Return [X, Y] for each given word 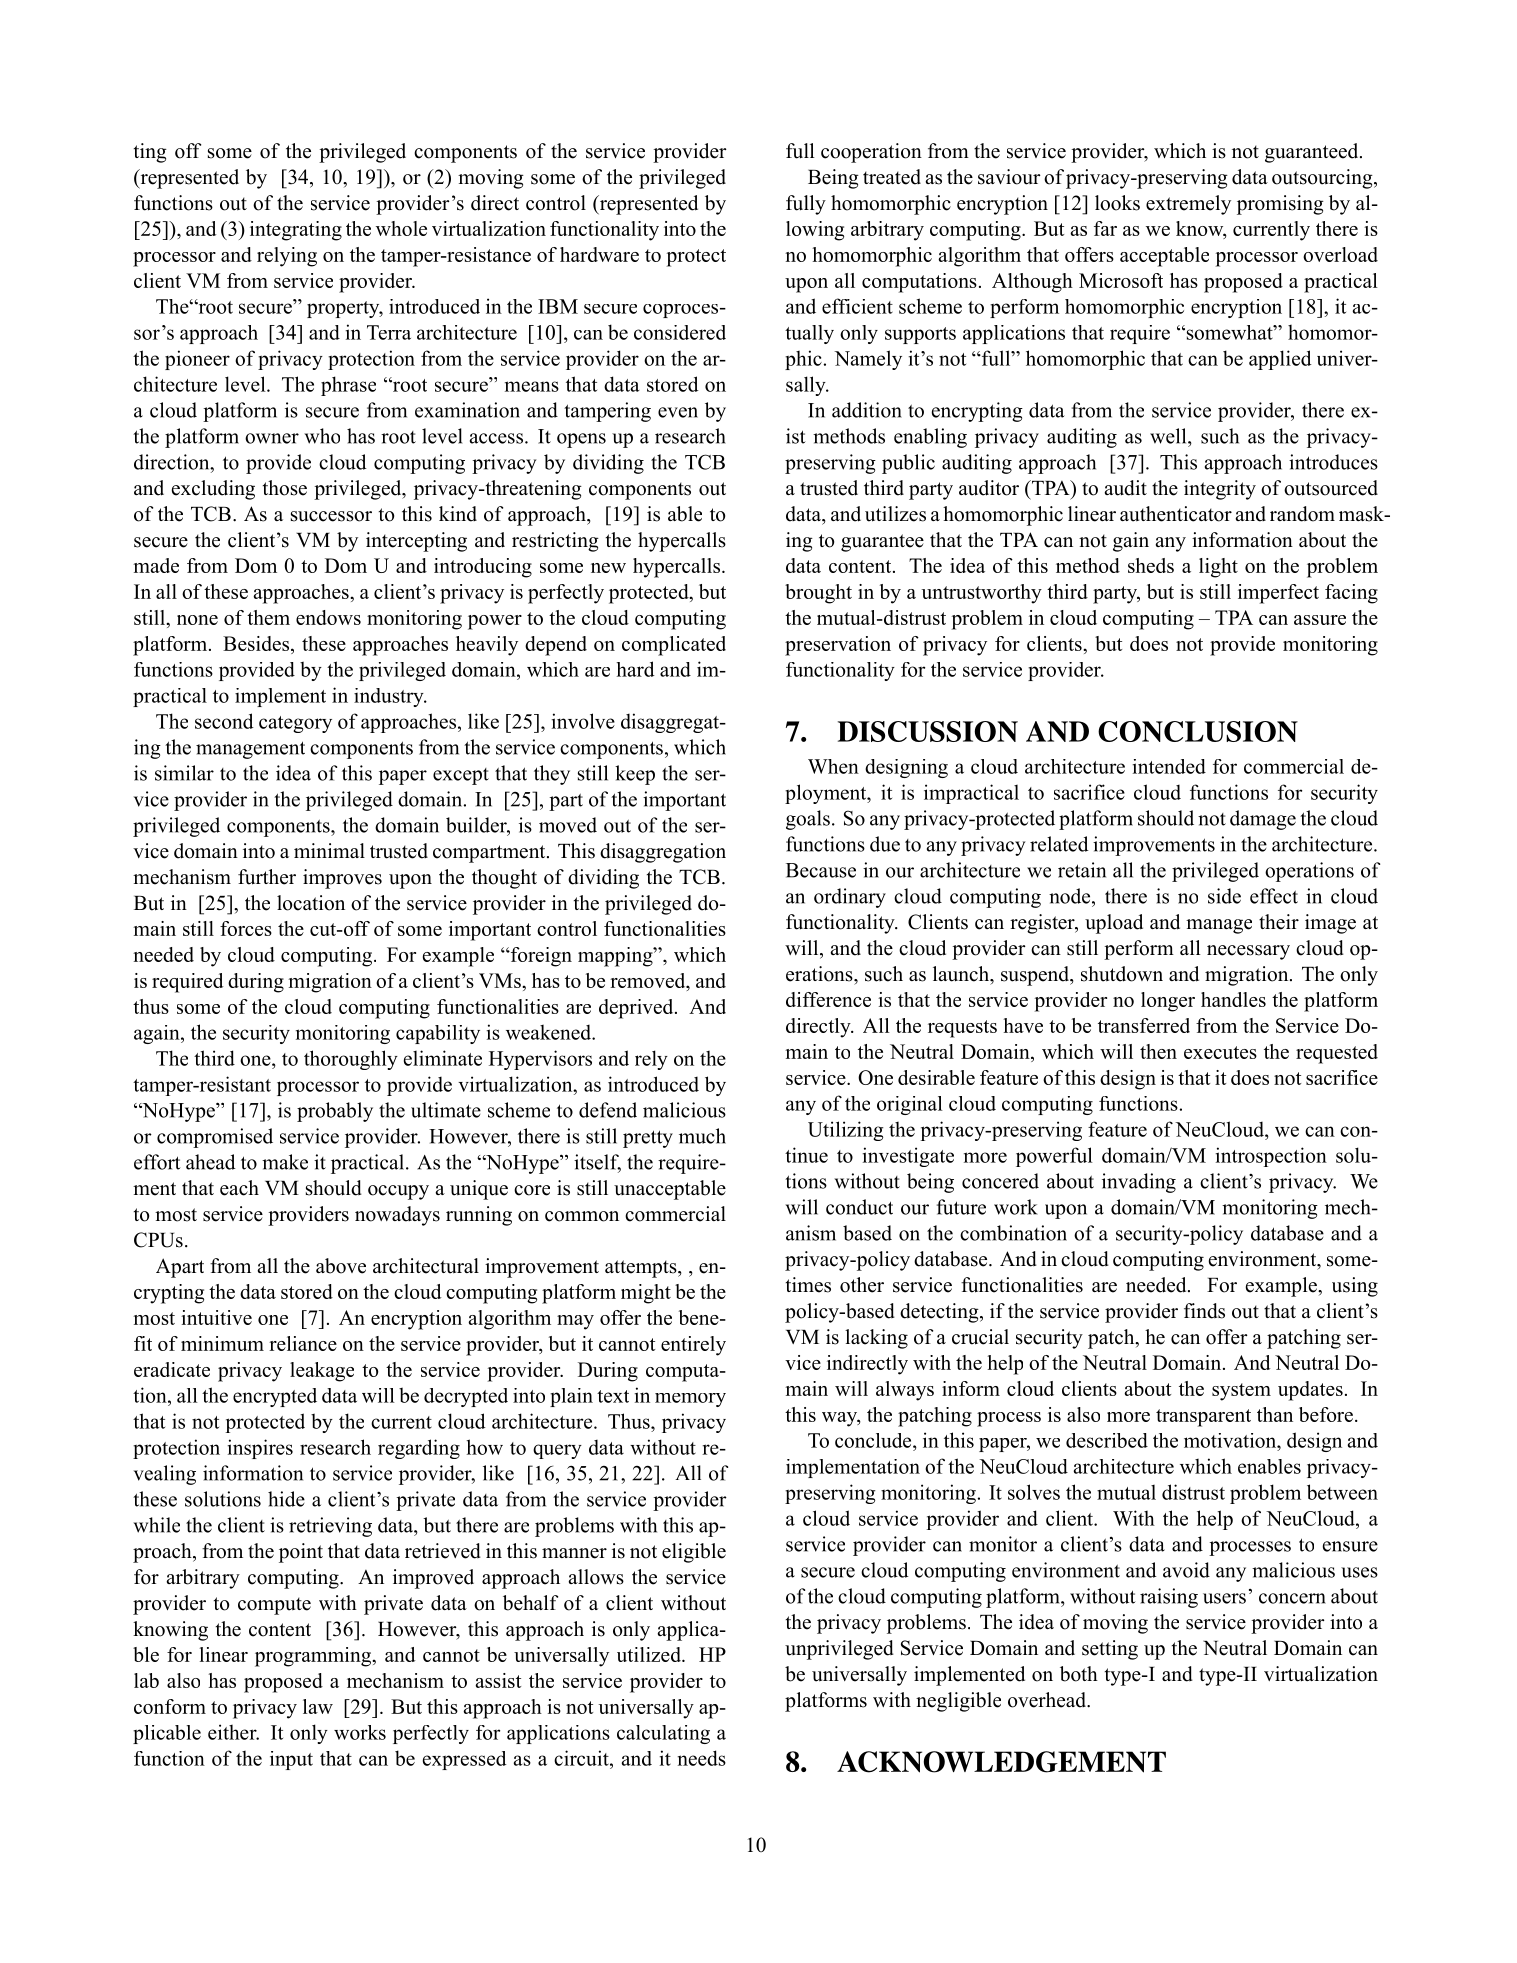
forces [246, 928]
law [318, 1706]
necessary [1248, 952]
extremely [1188, 205]
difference [828, 999]
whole [401, 228]
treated [892, 177]
